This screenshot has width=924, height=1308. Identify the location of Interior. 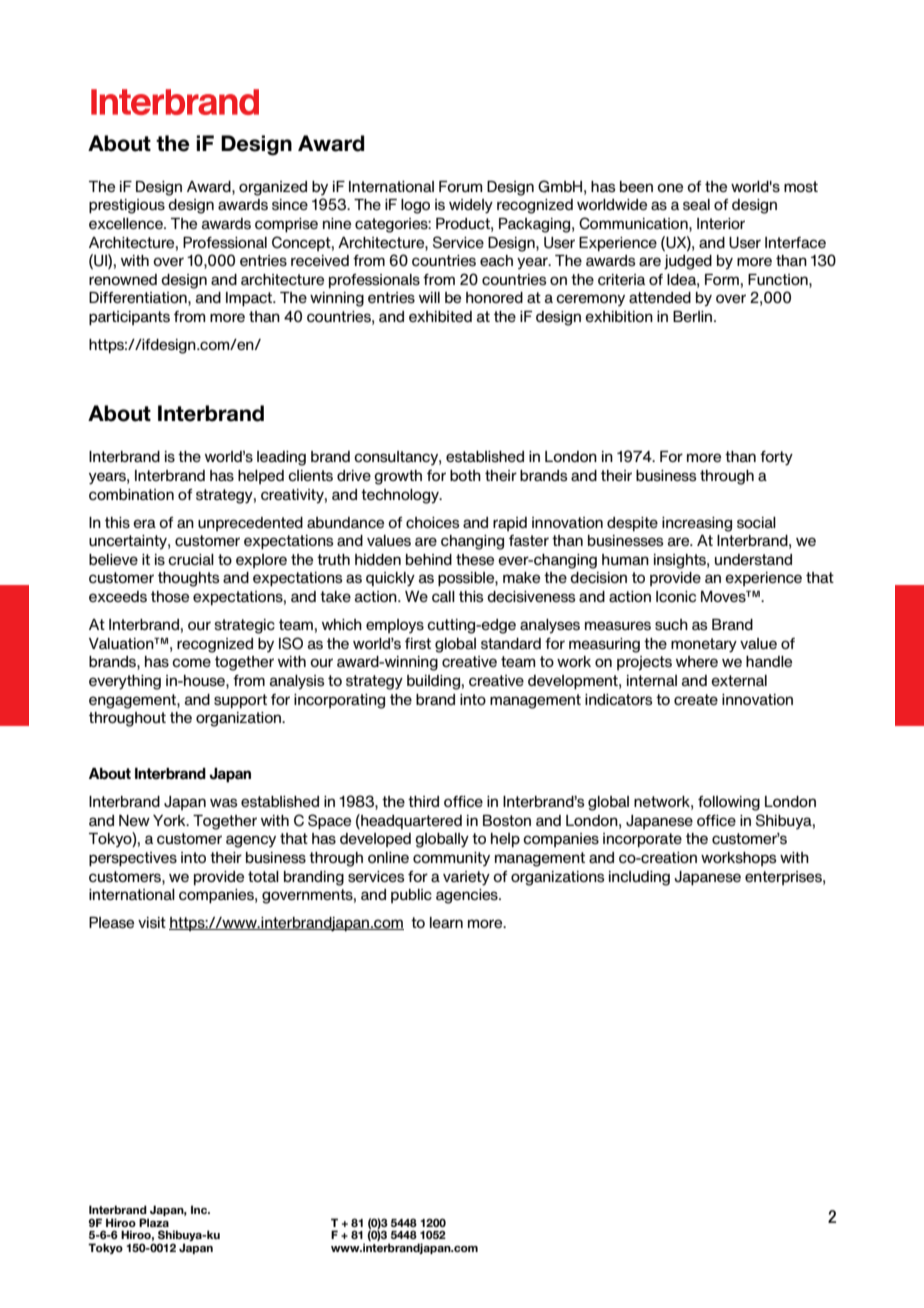
(721, 223).
